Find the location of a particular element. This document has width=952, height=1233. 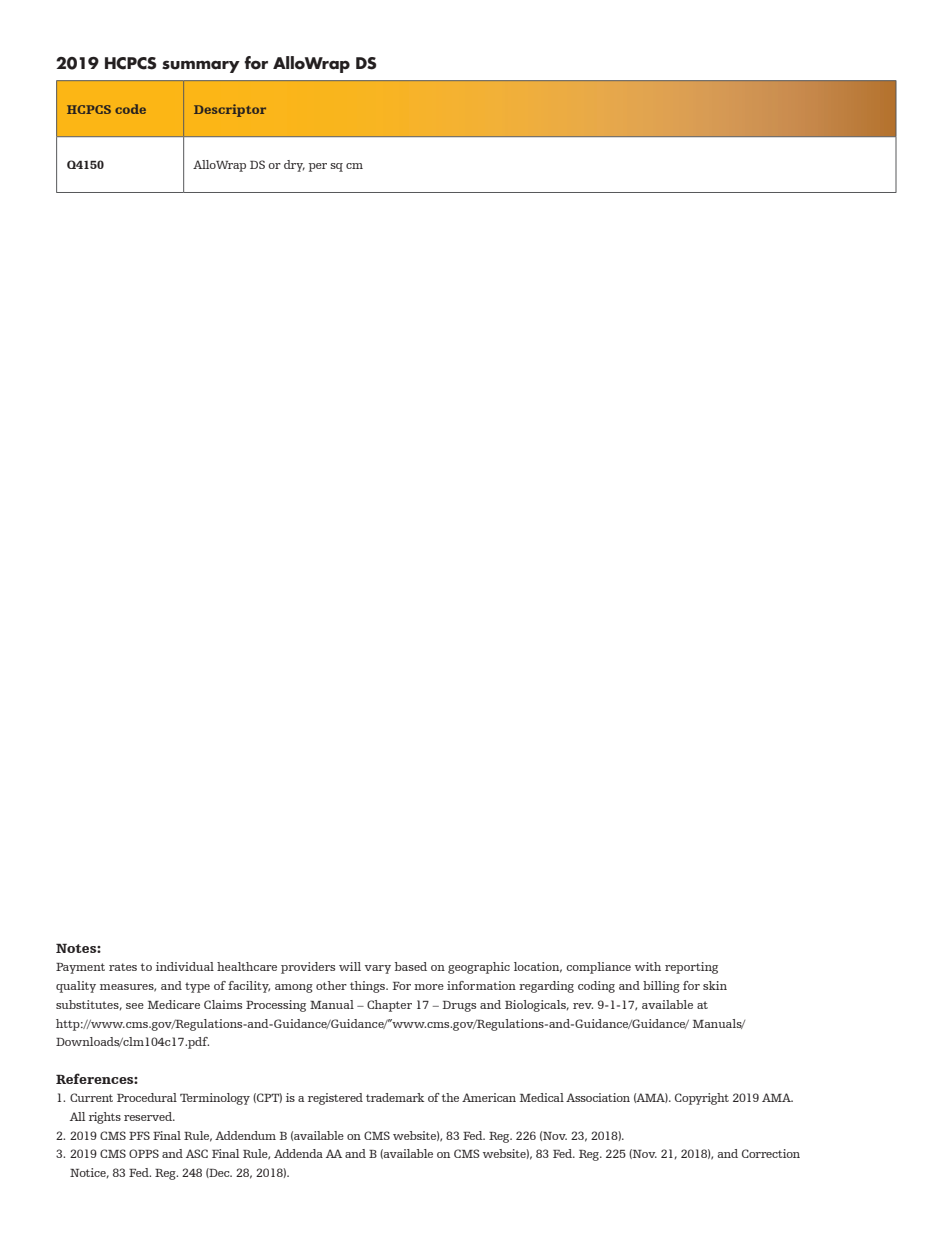

code is located at coordinates (130, 109).
